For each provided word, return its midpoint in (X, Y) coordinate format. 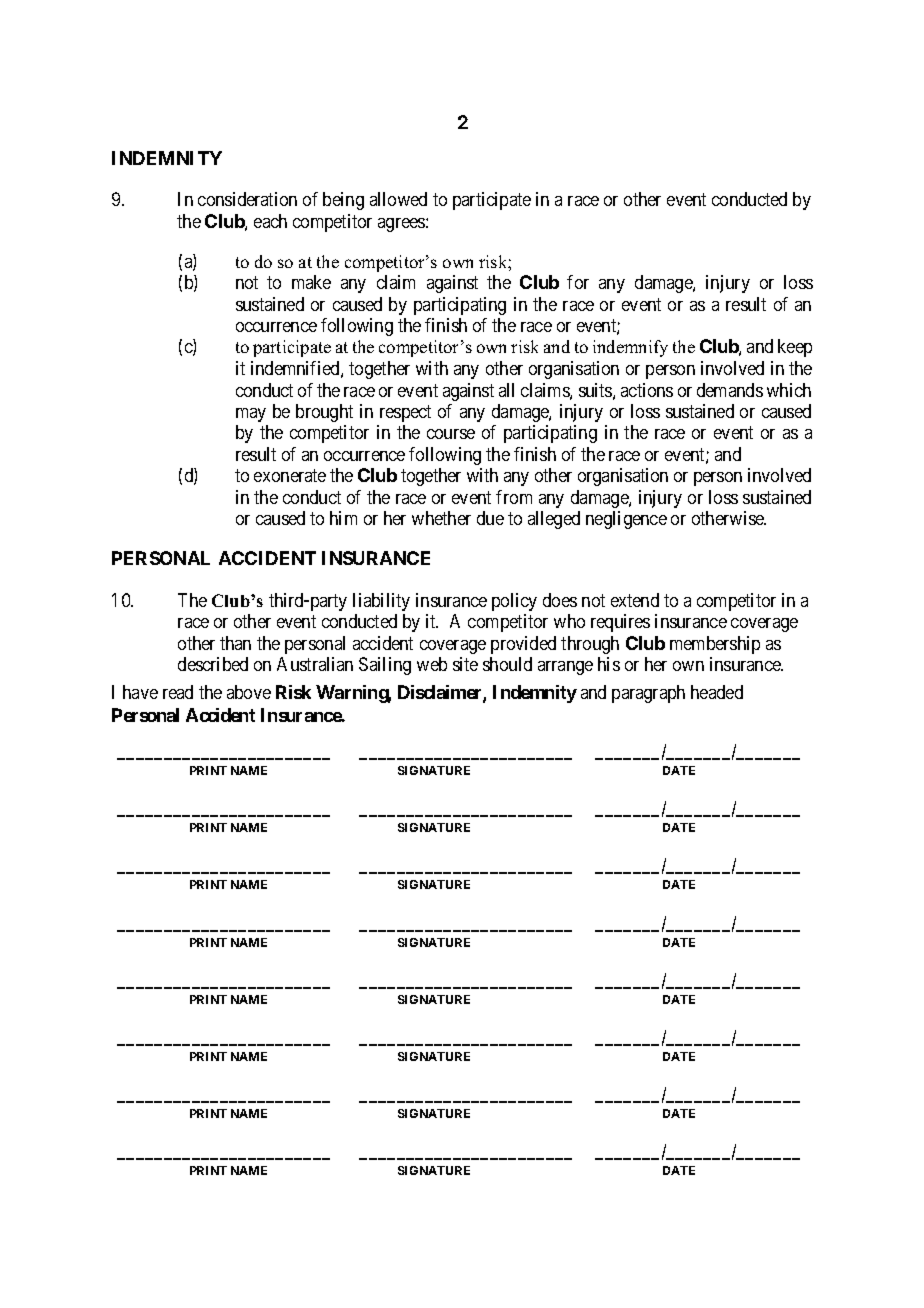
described (213, 664)
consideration (247, 199)
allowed (398, 199)
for (578, 282)
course (451, 434)
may (251, 415)
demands (730, 390)
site (465, 664)
